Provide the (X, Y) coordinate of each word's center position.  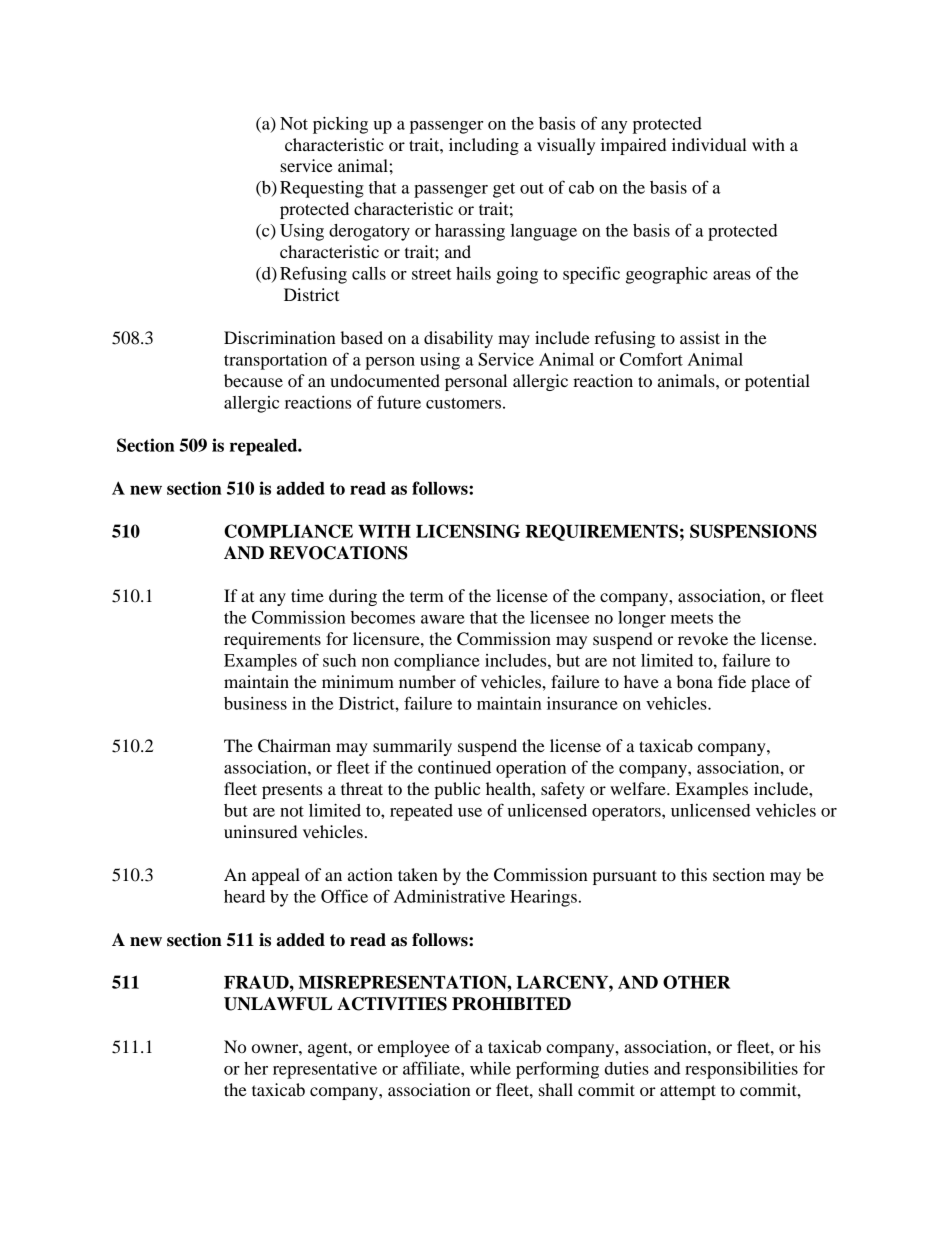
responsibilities (741, 1070)
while (490, 1068)
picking (340, 125)
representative (325, 1070)
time (307, 595)
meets (692, 618)
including (484, 146)
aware (443, 619)
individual (709, 144)
